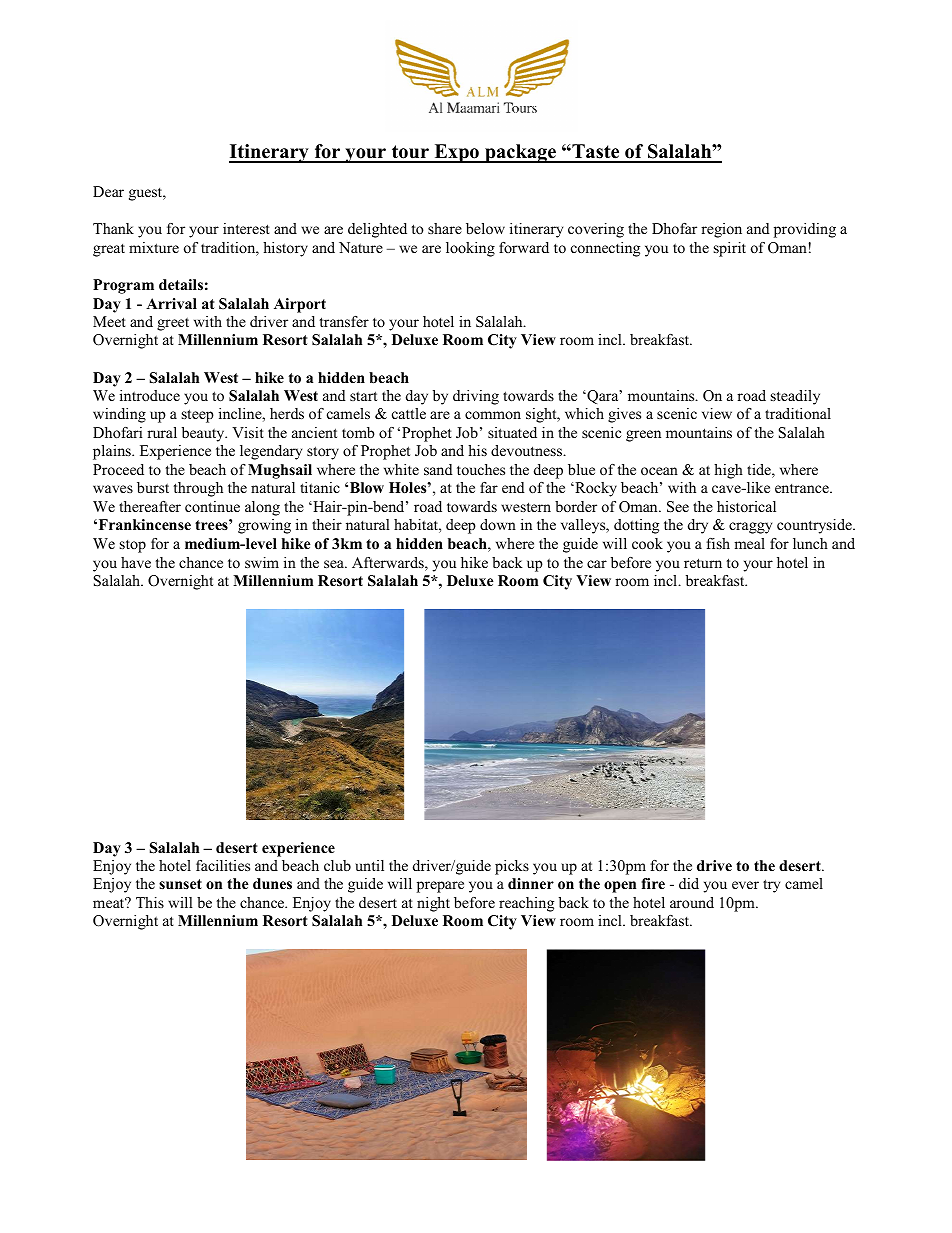 Image resolution: width=952 pixels, height=1233 pixels. Describe the element at coordinates (456, 153) in the page. I see `Expo` at that location.
